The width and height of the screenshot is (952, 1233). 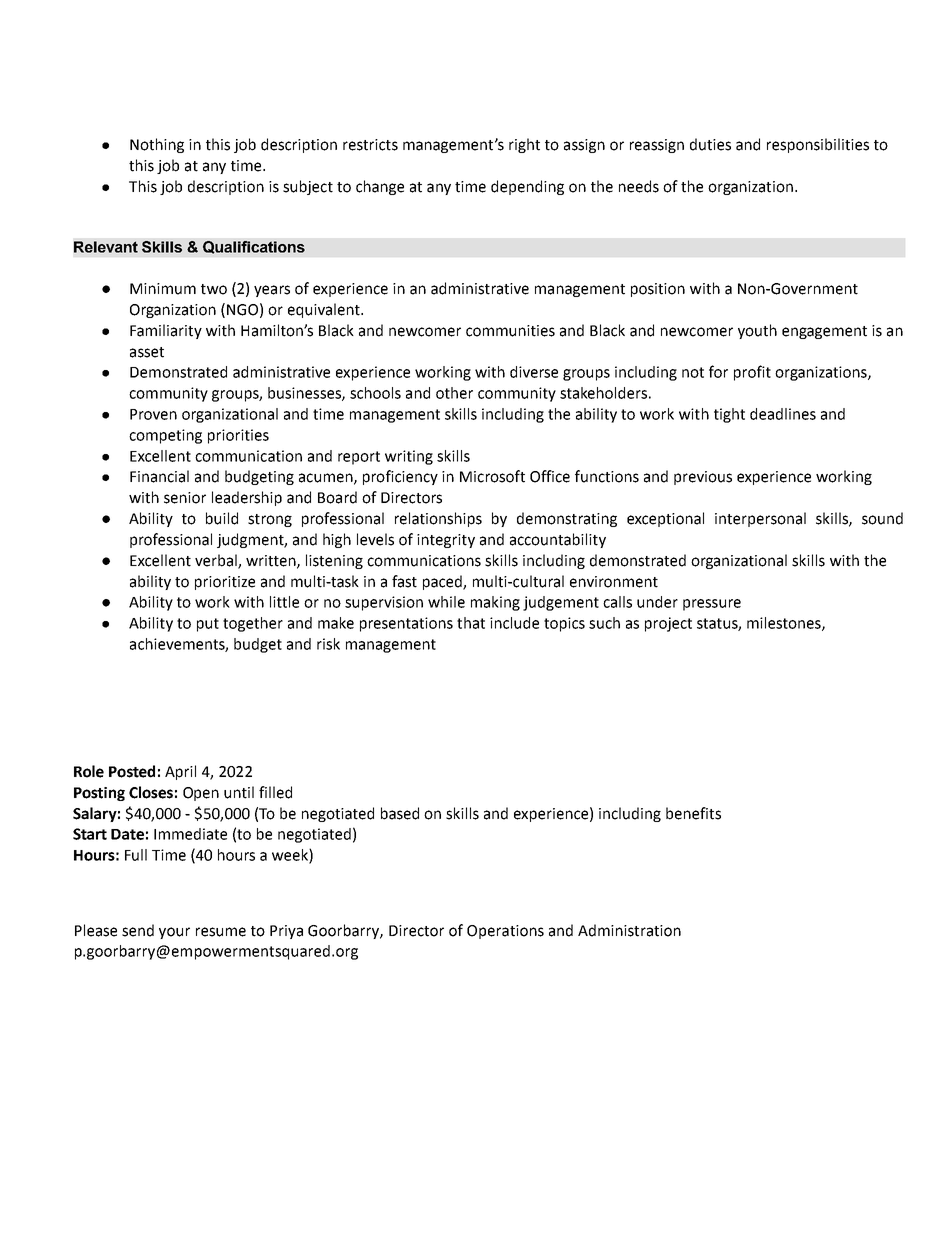 I want to click on Nothing, so click(x=157, y=145).
